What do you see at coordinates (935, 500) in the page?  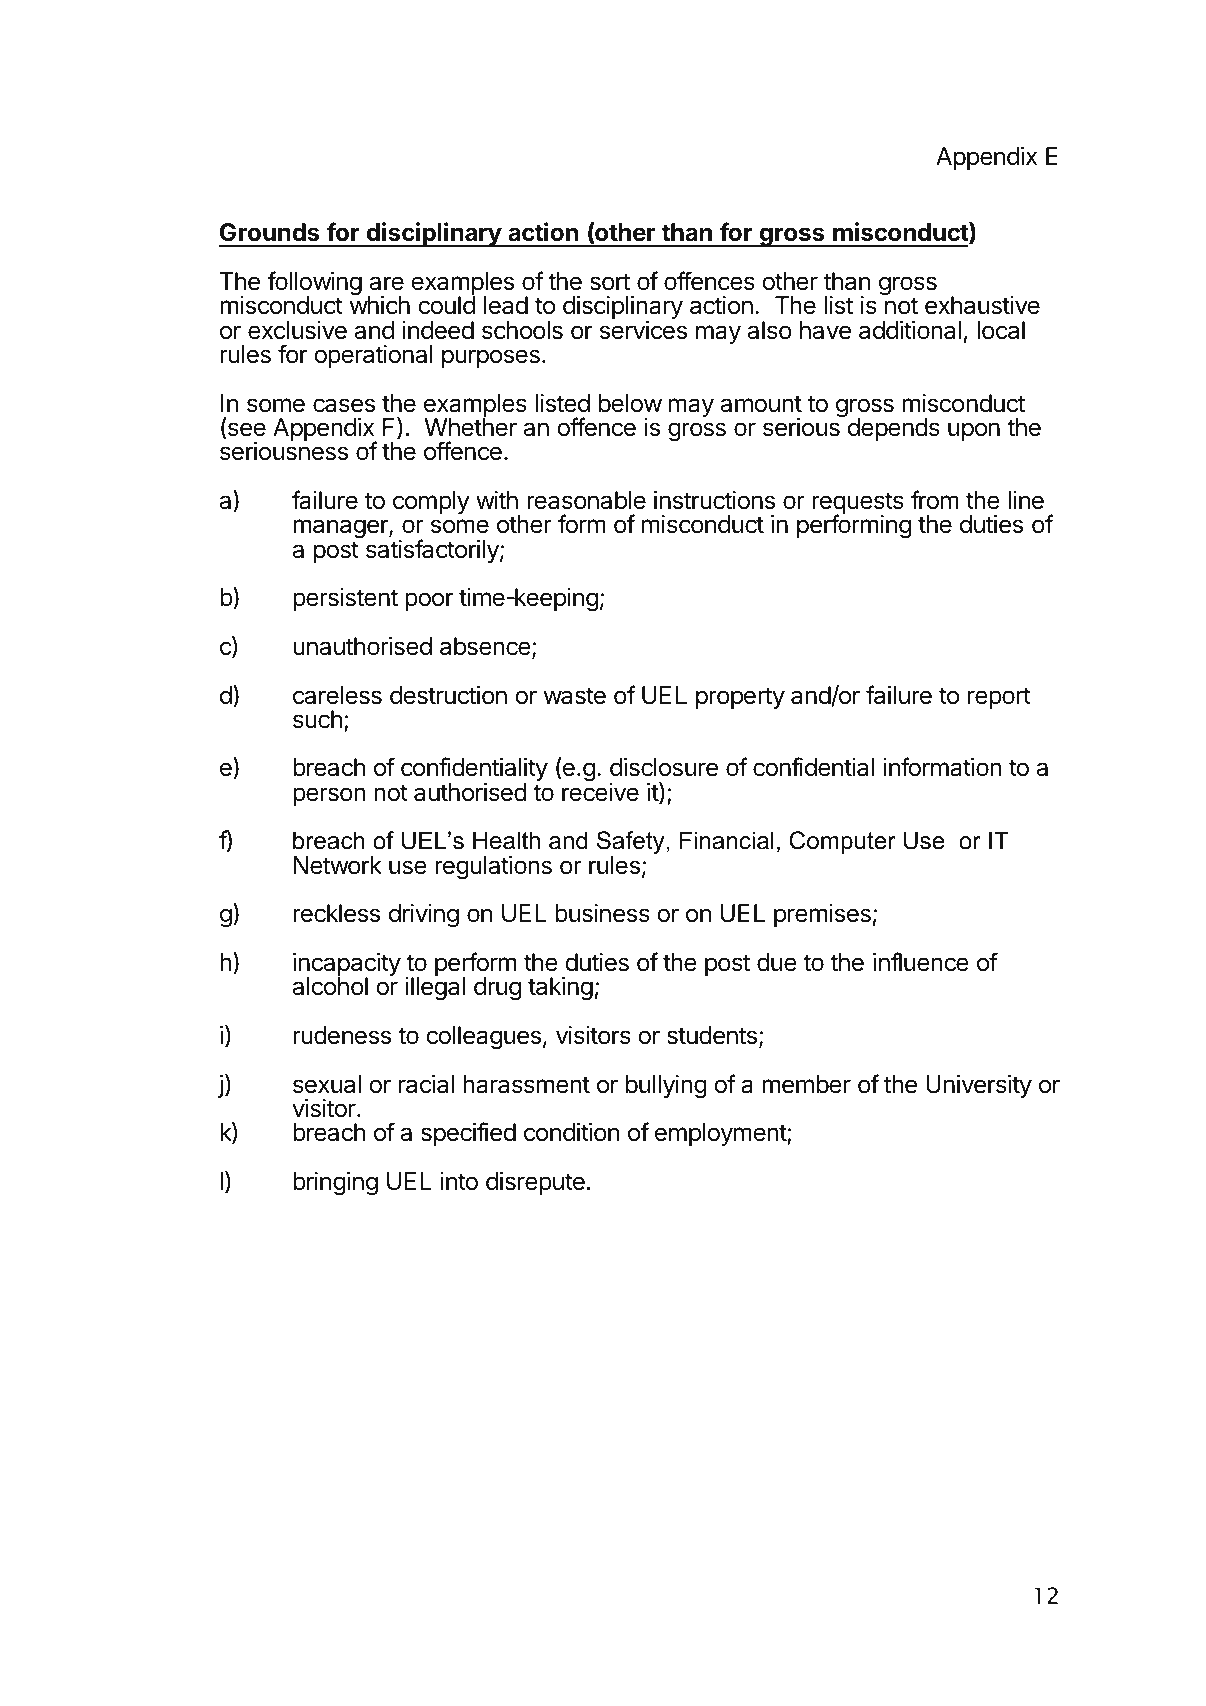 I see `from` at bounding box center [935, 500].
